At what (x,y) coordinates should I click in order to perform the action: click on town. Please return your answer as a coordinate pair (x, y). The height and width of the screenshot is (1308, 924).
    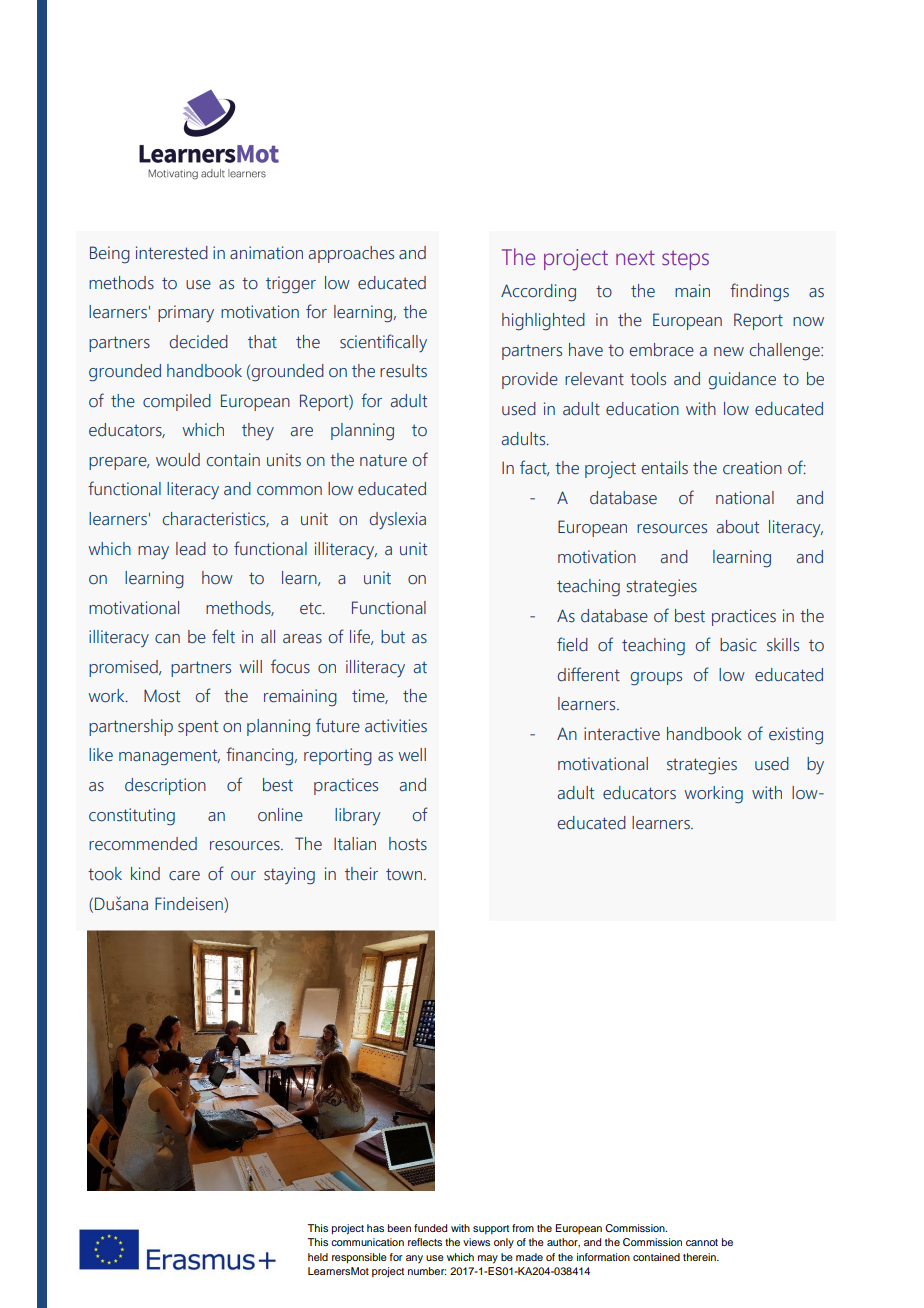
    Looking at the image, I should click on (405, 874).
